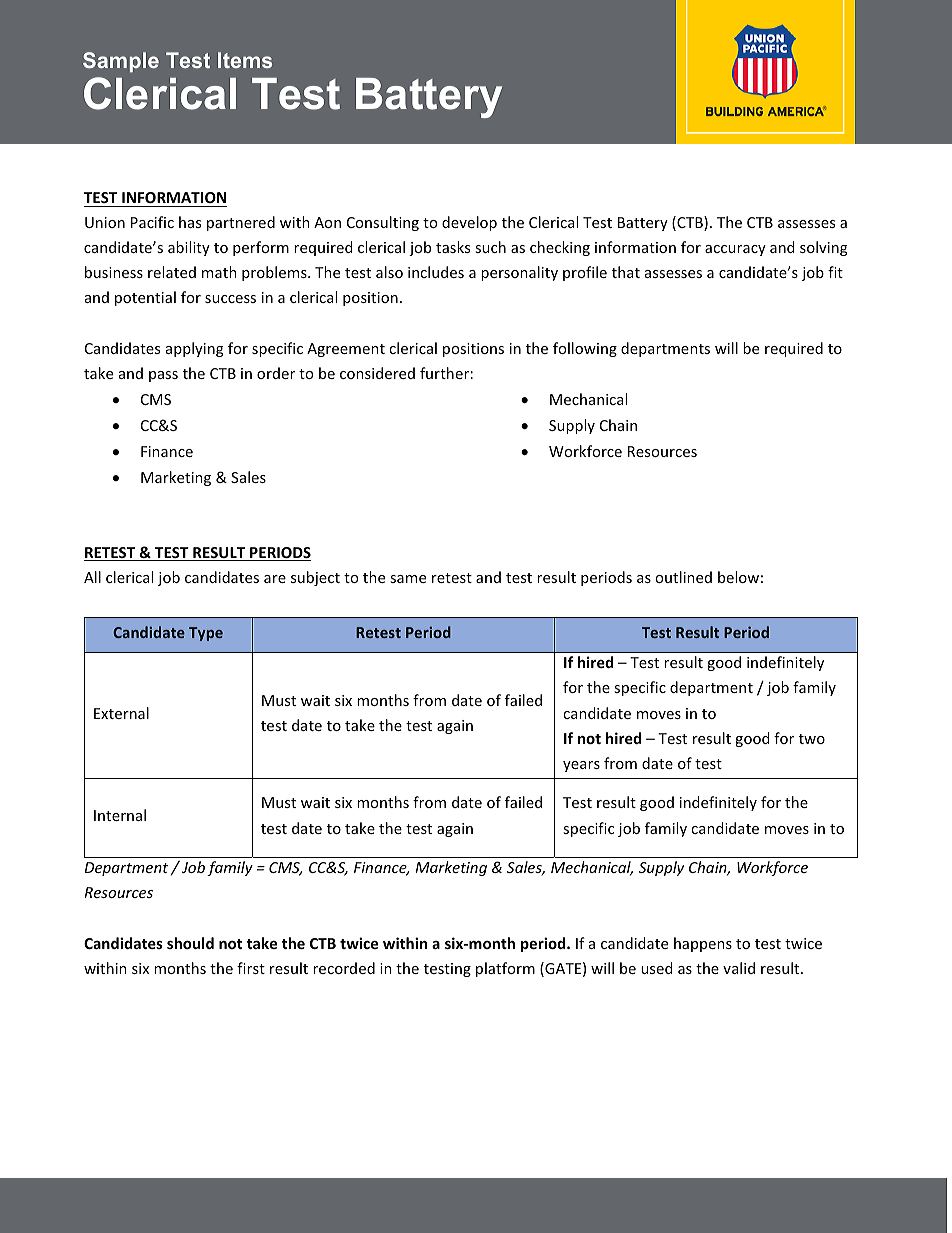 This image has height=1233, width=952. I want to click on pass, so click(163, 376).
